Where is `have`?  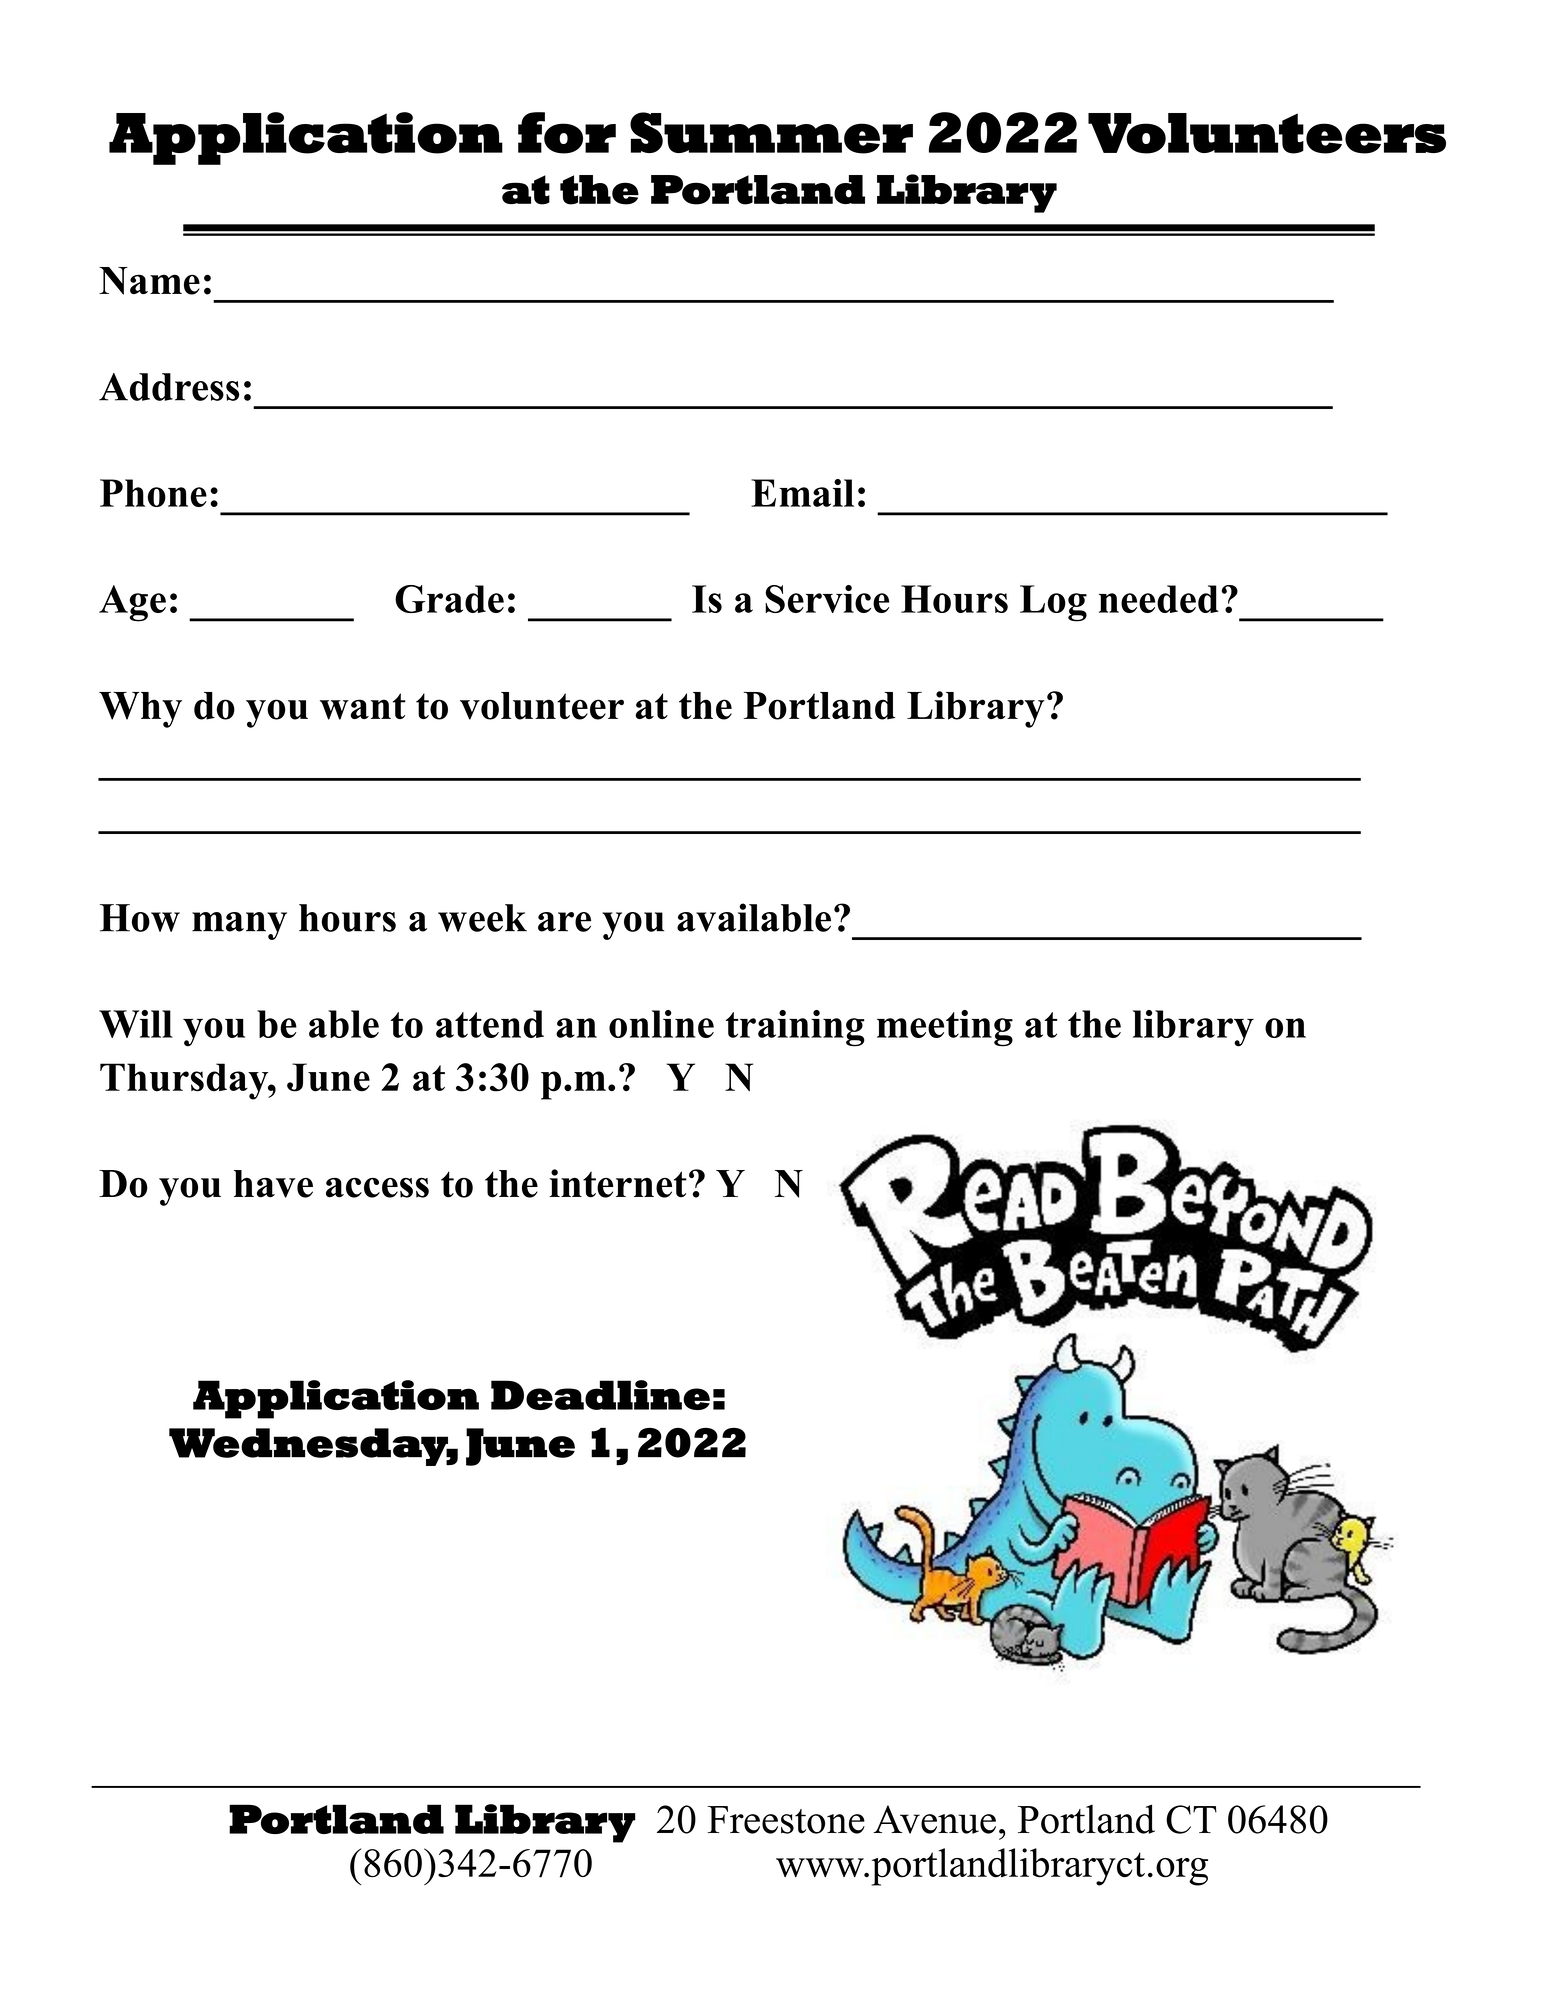
have is located at coordinates (273, 1184).
